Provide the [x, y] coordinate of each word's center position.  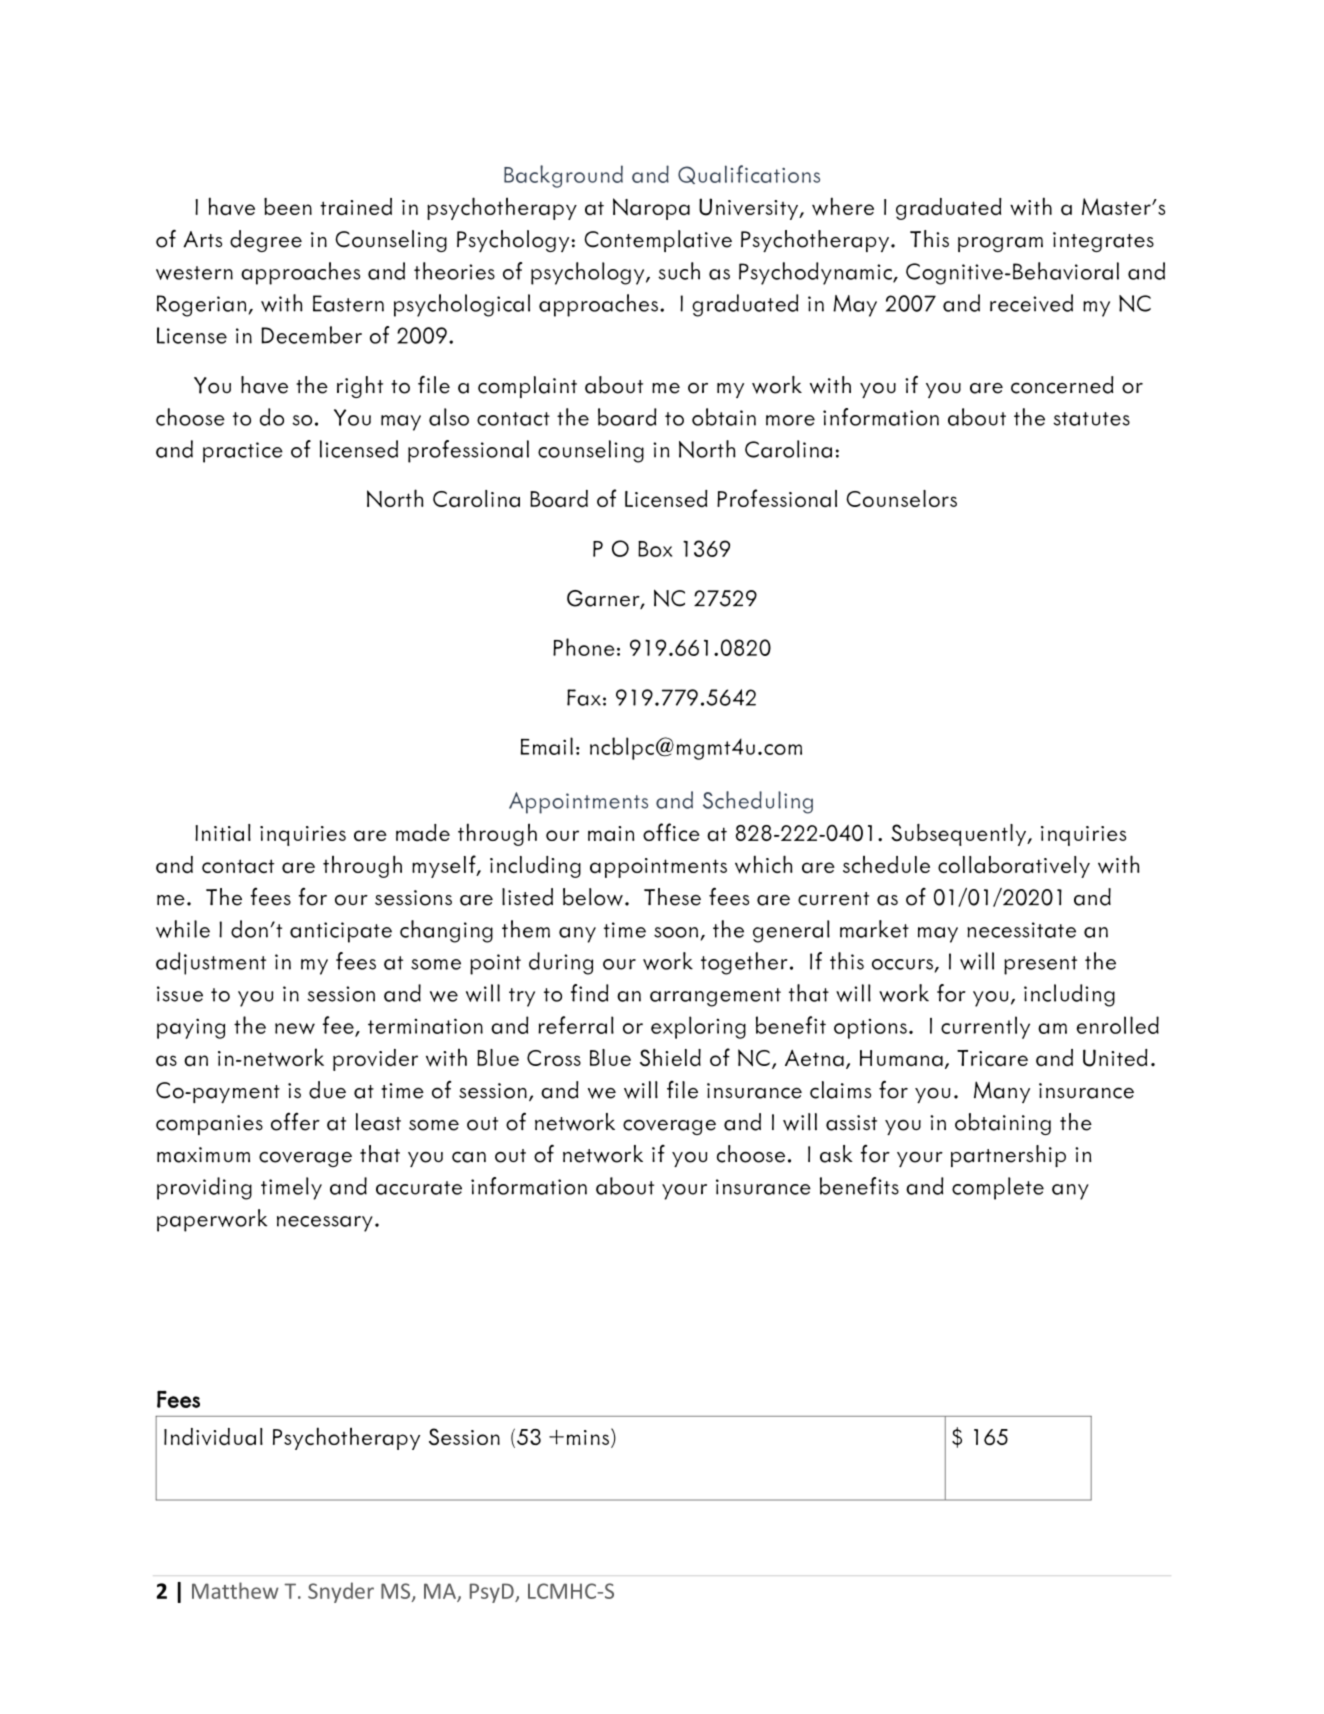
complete [998, 1188]
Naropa [651, 209]
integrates [1103, 242]
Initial [223, 833]
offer [295, 1121]
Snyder [341, 1592]
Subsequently [960, 835]
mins [588, 1437]
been [288, 206]
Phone [584, 647]
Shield [670, 1057]
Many [1002, 1092]
